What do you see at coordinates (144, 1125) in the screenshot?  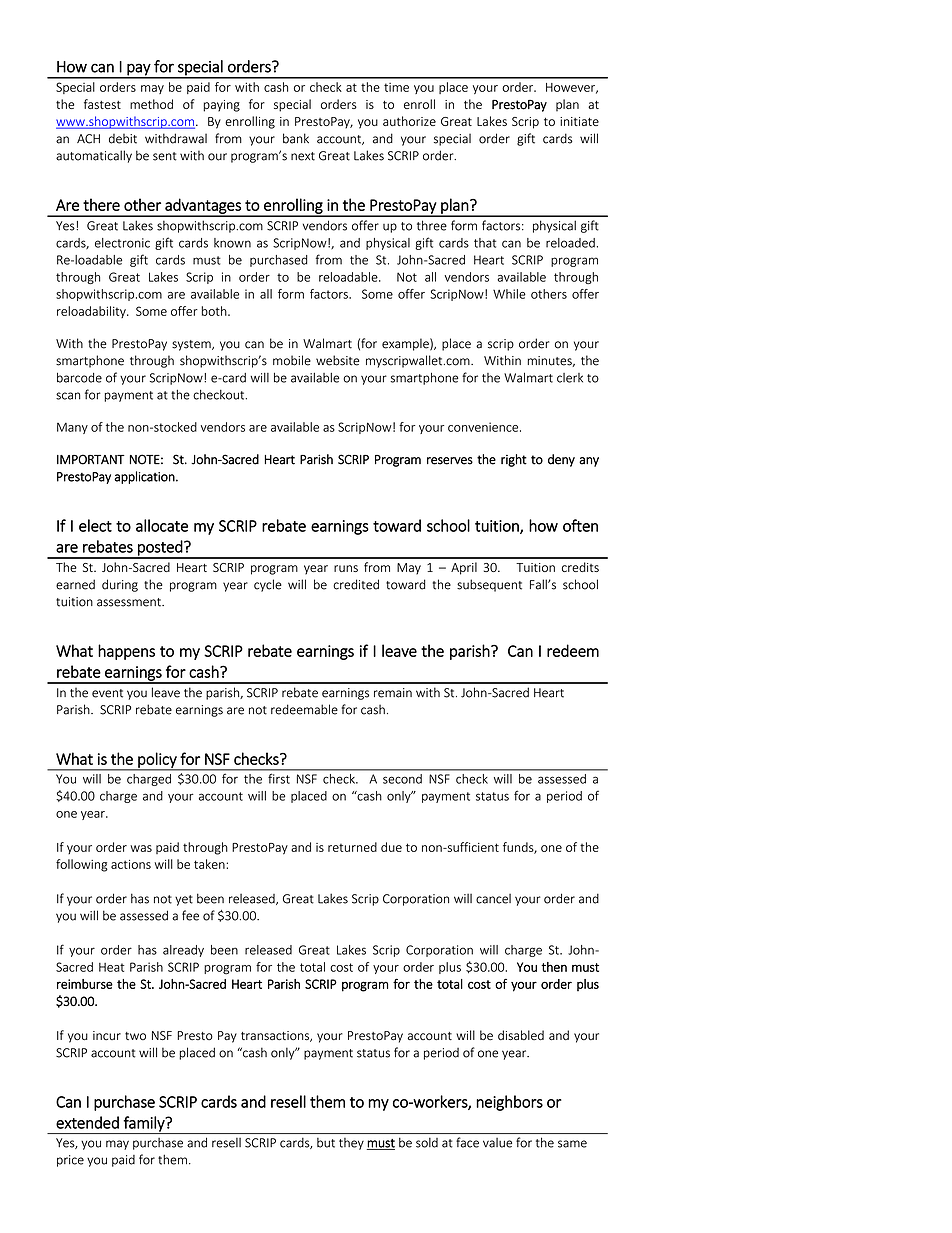 I see `family` at bounding box center [144, 1125].
